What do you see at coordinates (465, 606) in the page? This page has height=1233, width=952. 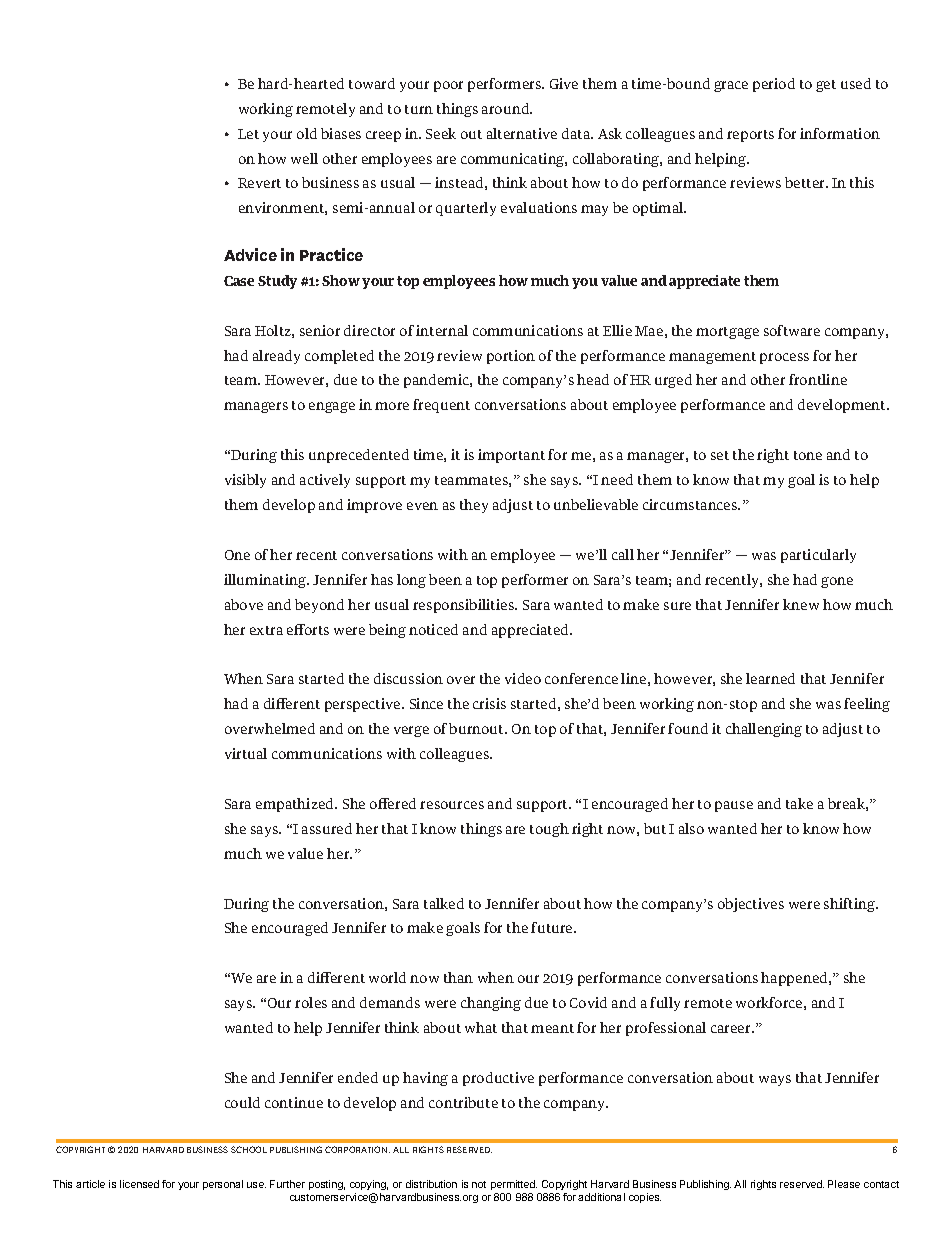 I see `responsibilities` at bounding box center [465, 606].
